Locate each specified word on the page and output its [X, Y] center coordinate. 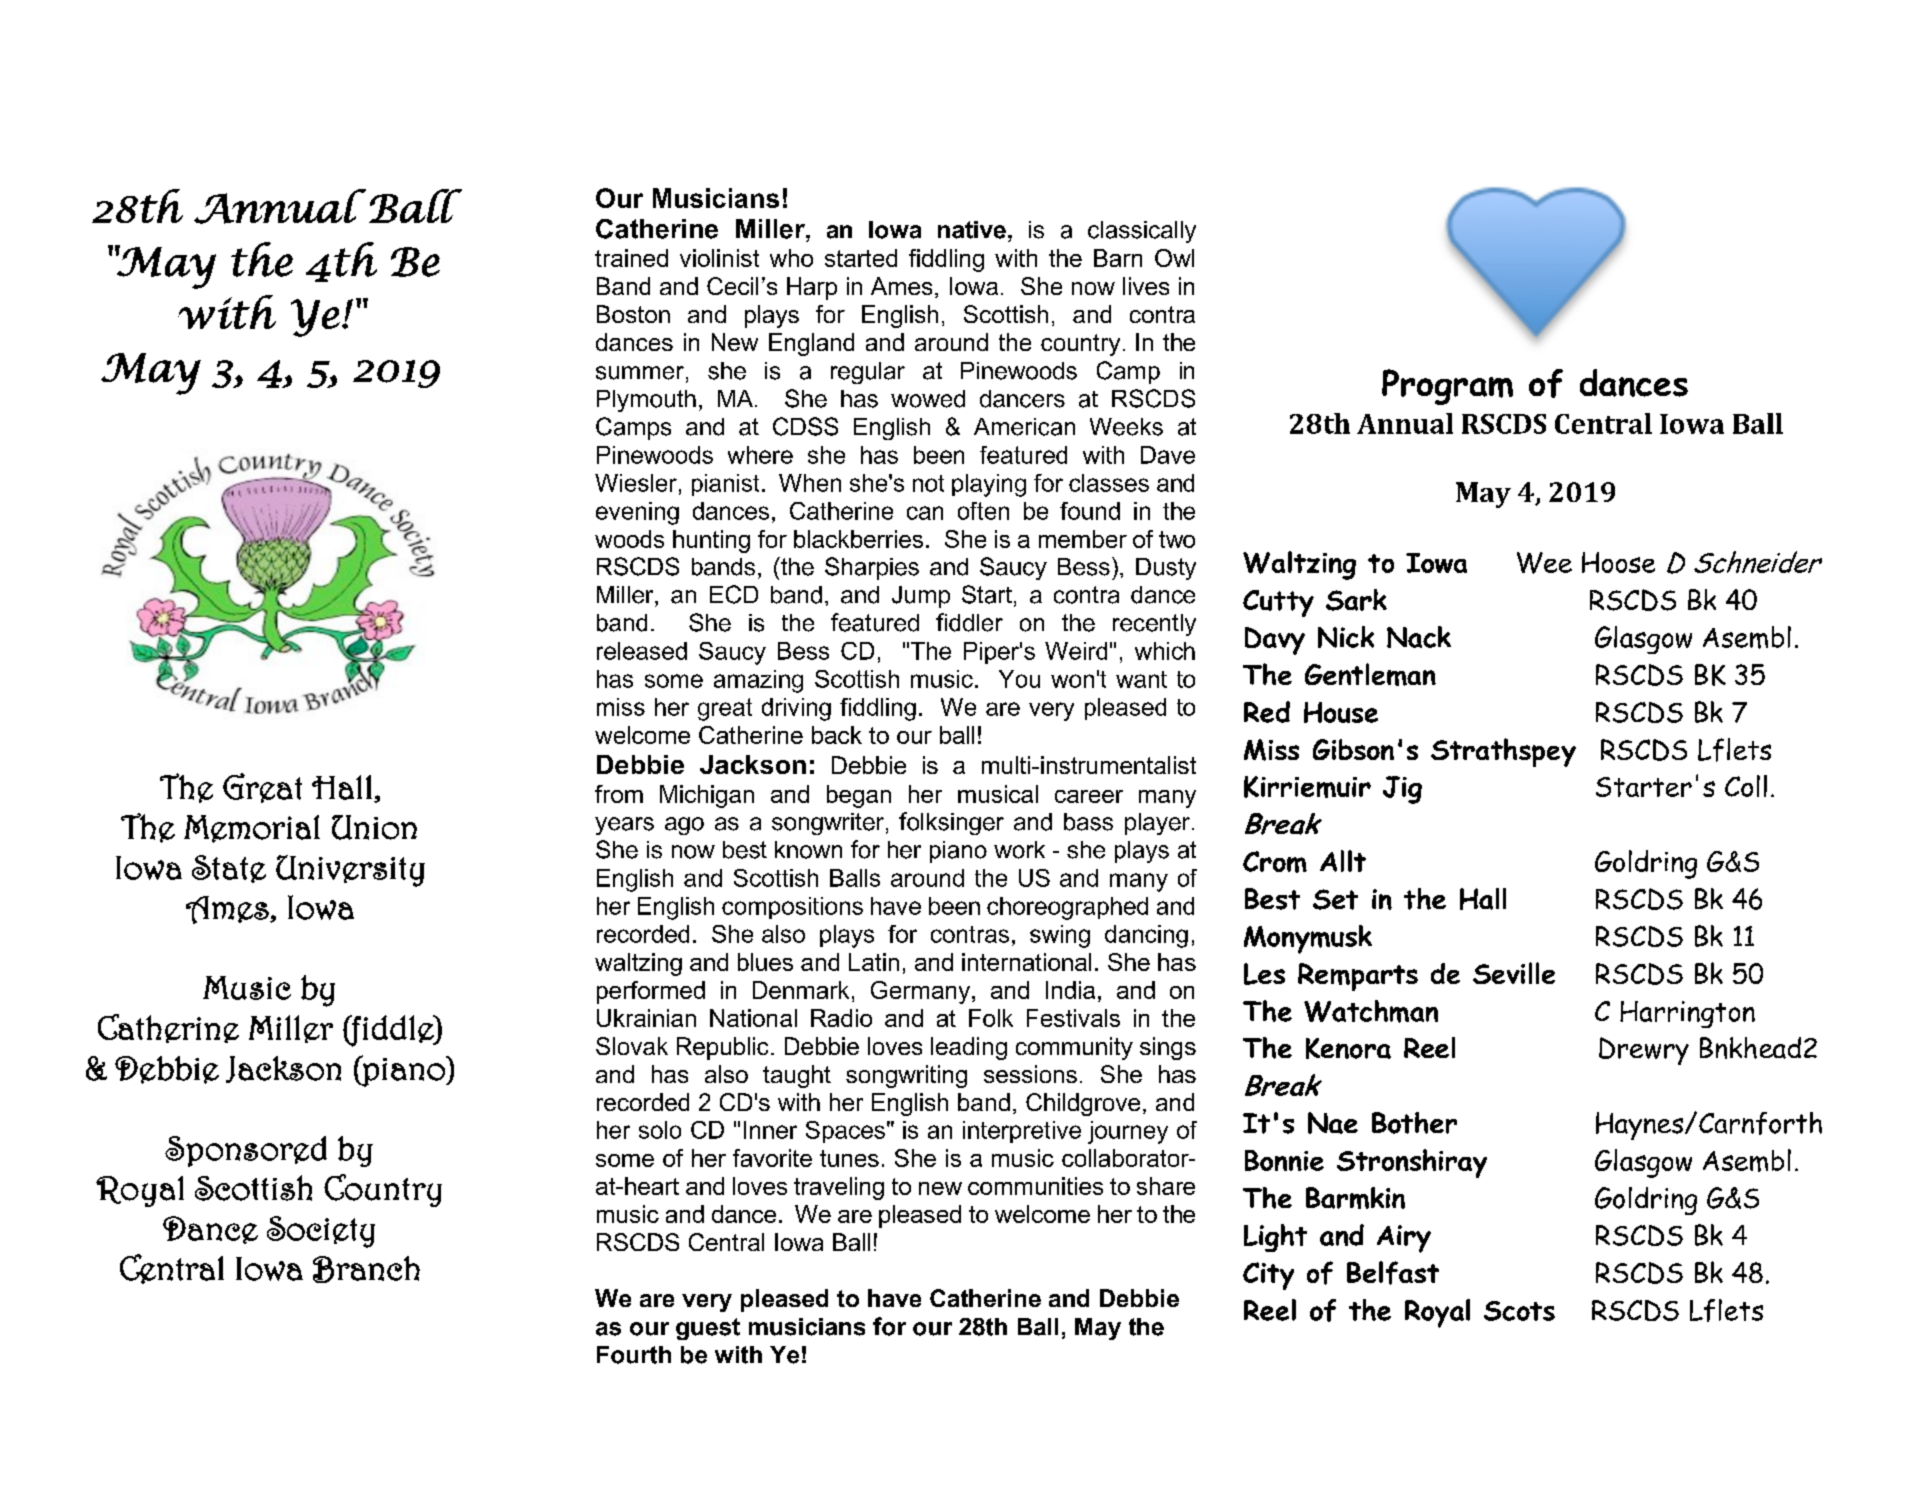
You [1019, 679]
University [350, 871]
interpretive [1022, 1132]
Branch [366, 1269]
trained [631, 258]
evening [637, 513]
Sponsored [246, 1151]
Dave [1168, 455]
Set [1335, 899]
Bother [1414, 1123]
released [642, 651]
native [972, 230]
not [928, 483]
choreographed [1067, 908]
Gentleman [1370, 674]
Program [1447, 387]
